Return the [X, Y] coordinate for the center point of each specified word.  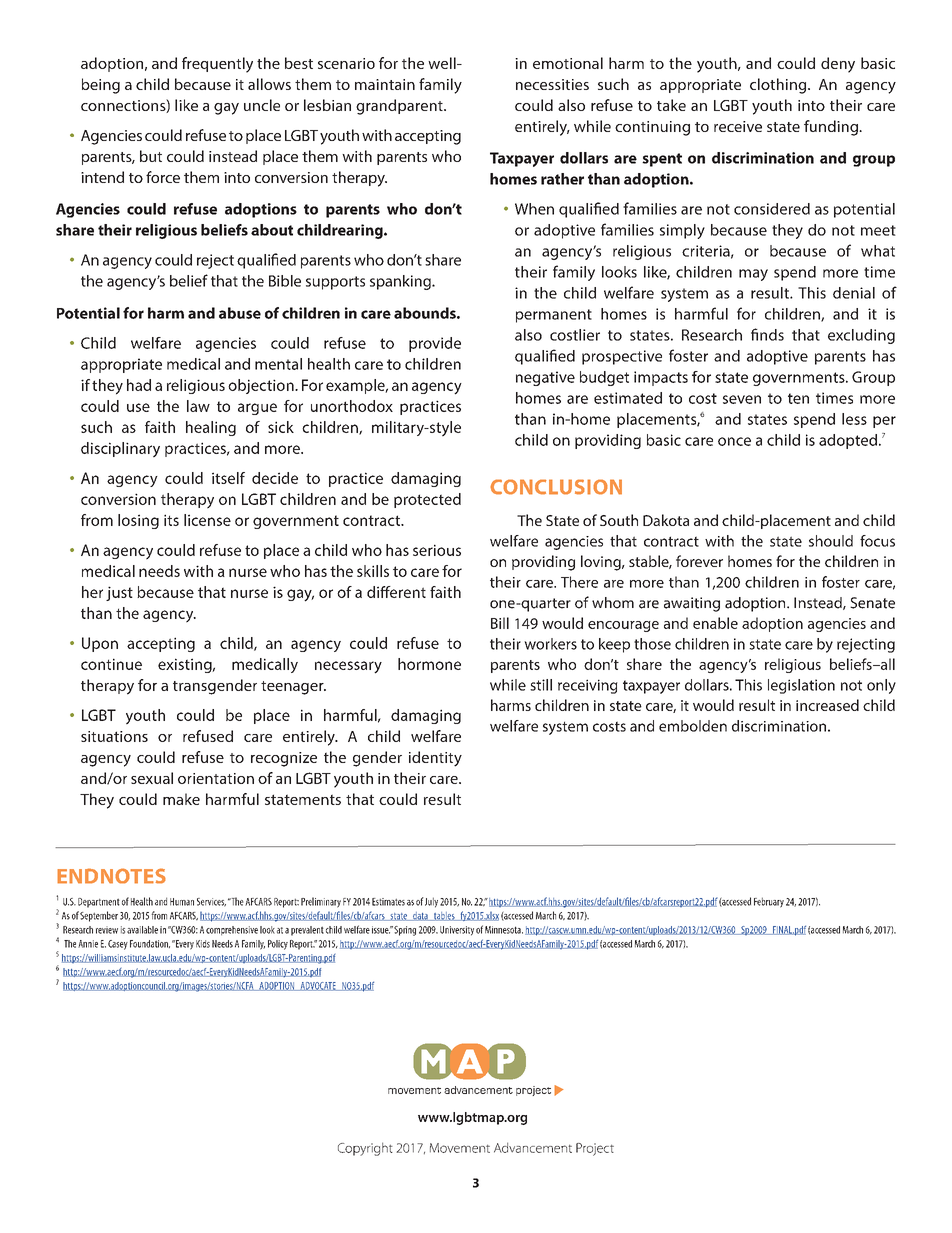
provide [435, 344]
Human [182, 902]
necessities [552, 84]
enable [715, 623]
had [139, 385]
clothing [779, 86]
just [119, 593]
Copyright [365, 1149]
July [431, 902]
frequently [217, 65]
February [769, 902]
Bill [500, 623]
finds [767, 334]
